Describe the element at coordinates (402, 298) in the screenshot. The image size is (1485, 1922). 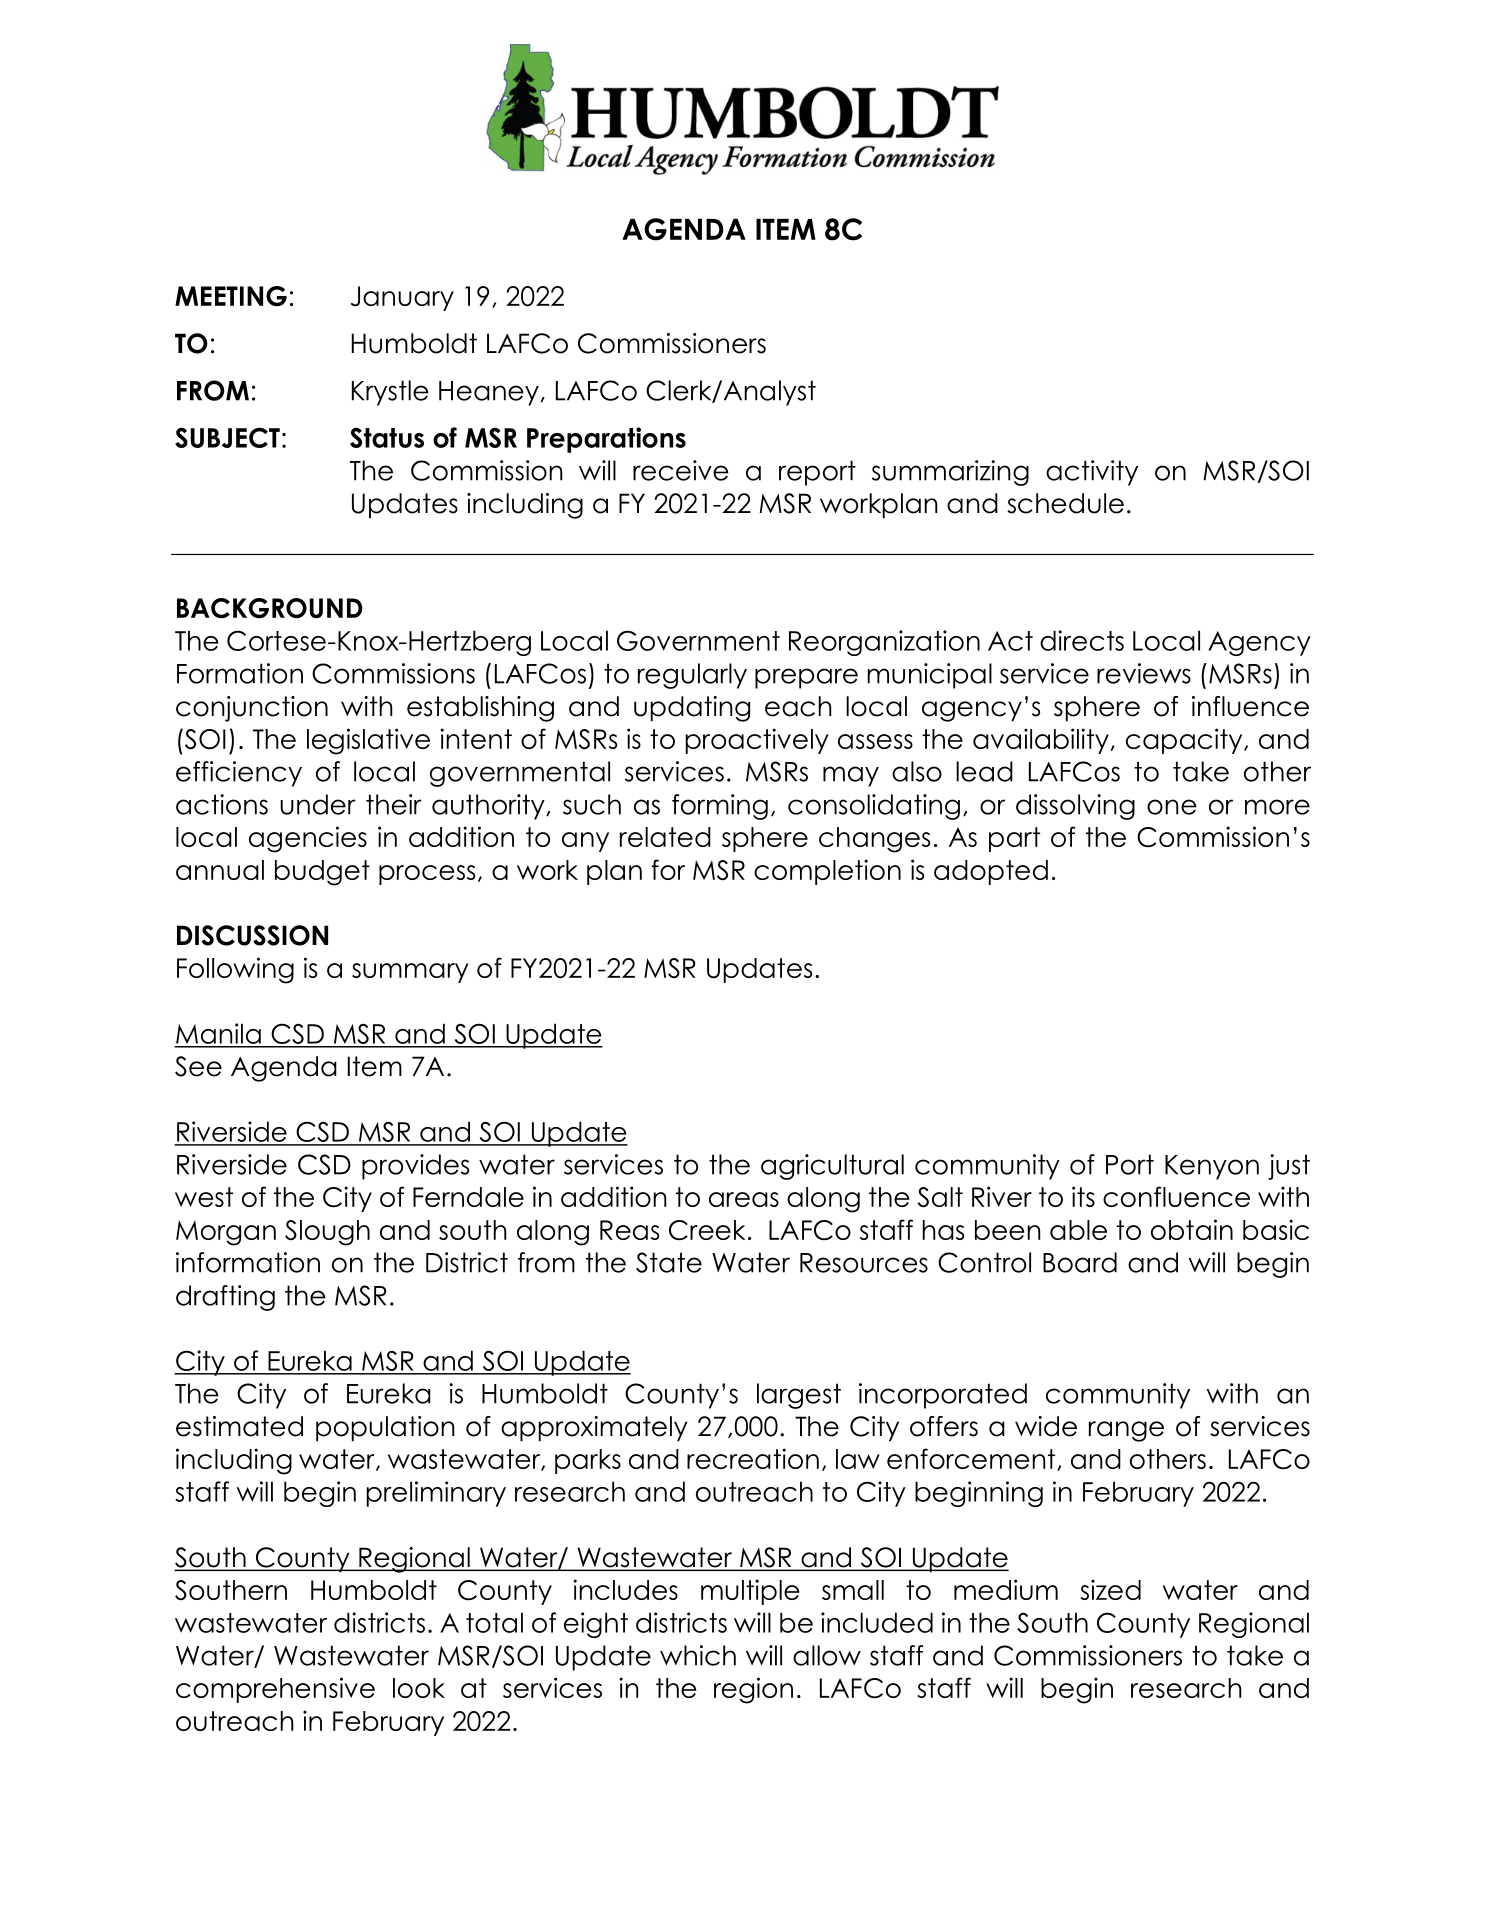
I see `January` at that location.
